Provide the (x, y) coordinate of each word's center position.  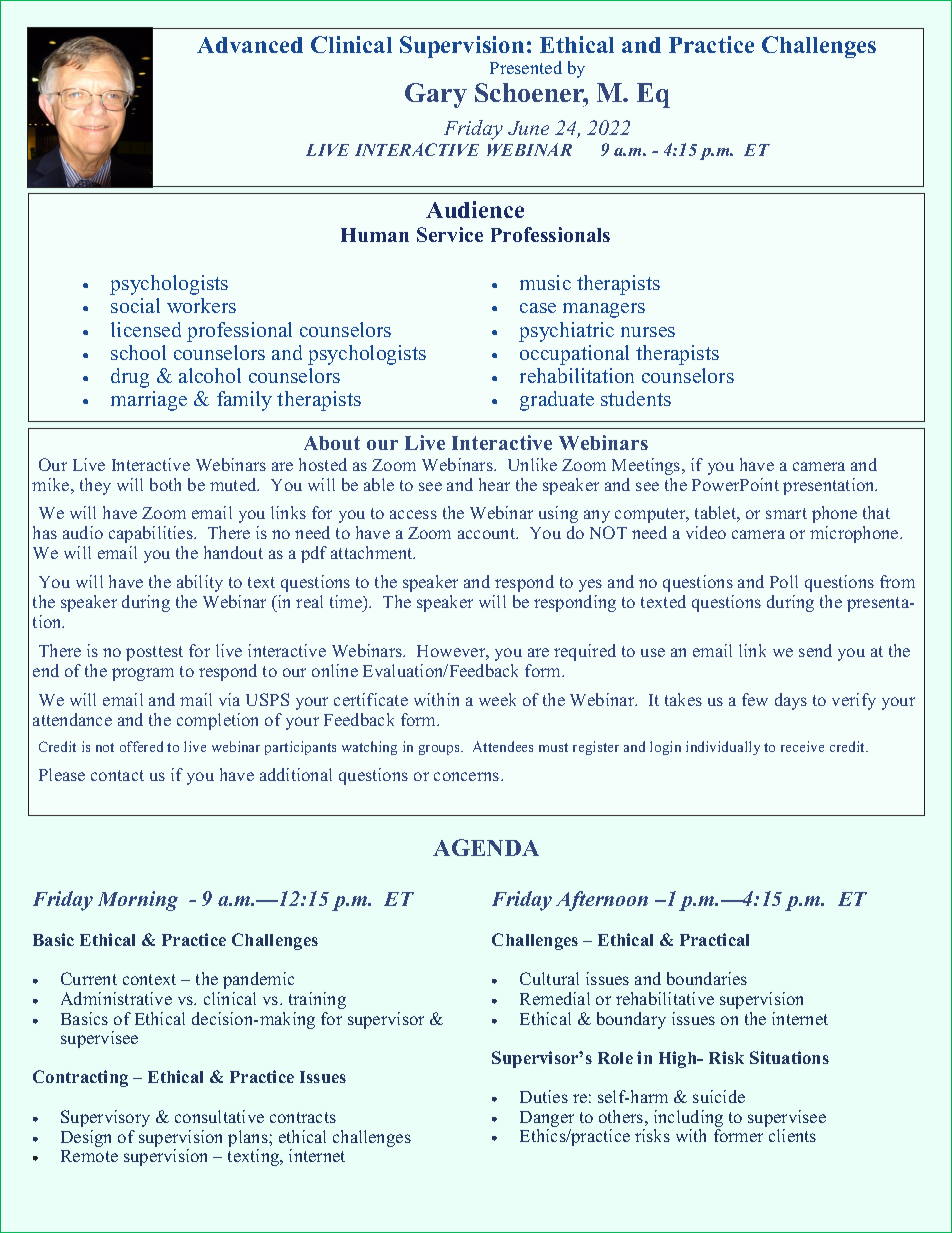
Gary (436, 95)
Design (86, 1138)
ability (200, 583)
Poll (784, 581)
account (488, 533)
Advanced (250, 45)
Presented (526, 67)
